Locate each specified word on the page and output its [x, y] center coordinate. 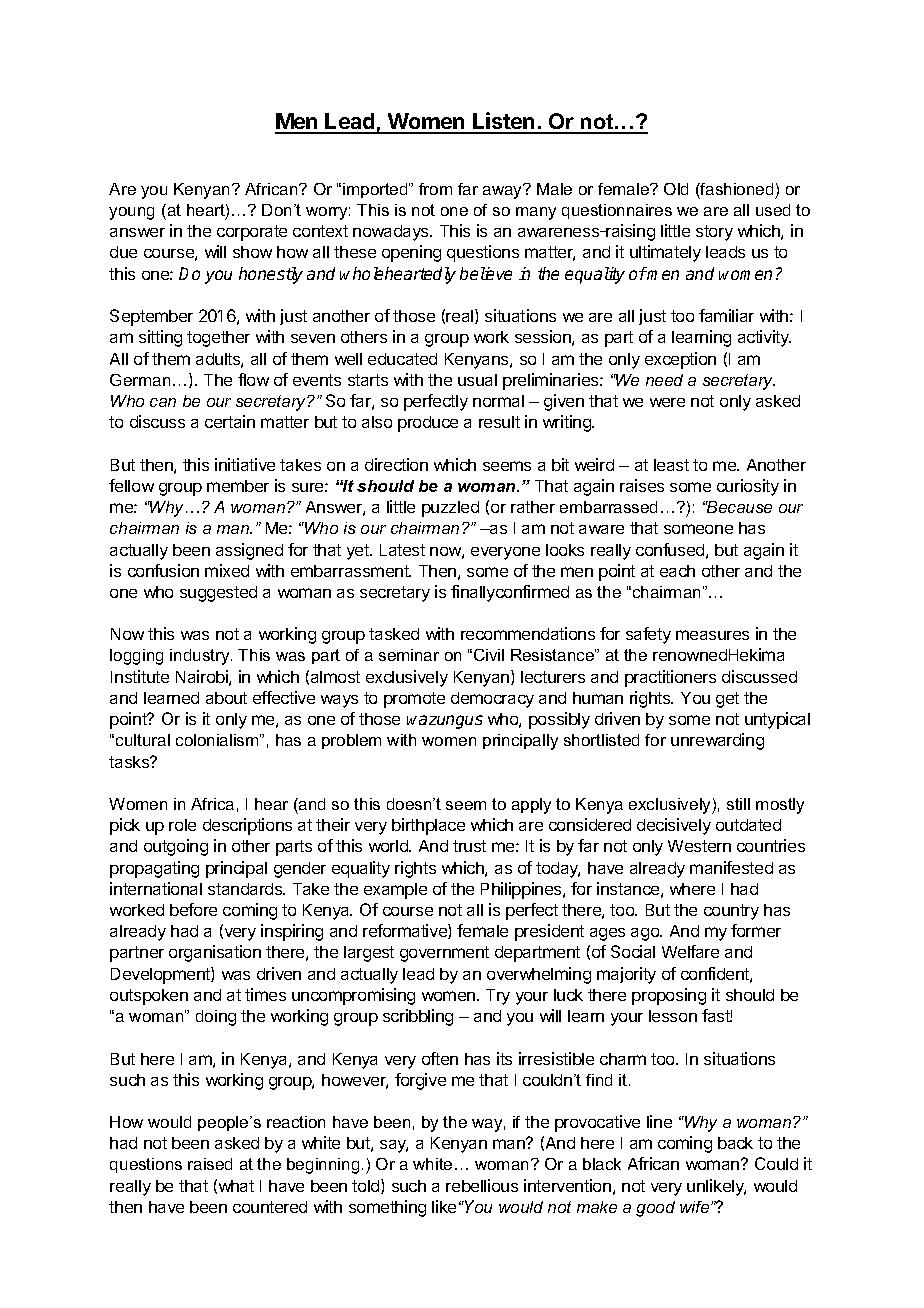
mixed [227, 570]
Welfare [690, 951]
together [218, 339]
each [677, 571]
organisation [215, 953]
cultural [143, 740]
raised [210, 1164]
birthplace [428, 826]
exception [680, 360]
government [444, 954]
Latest [402, 550]
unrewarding [717, 741]
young [131, 213]
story [714, 233]
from [435, 189]
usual [477, 380]
